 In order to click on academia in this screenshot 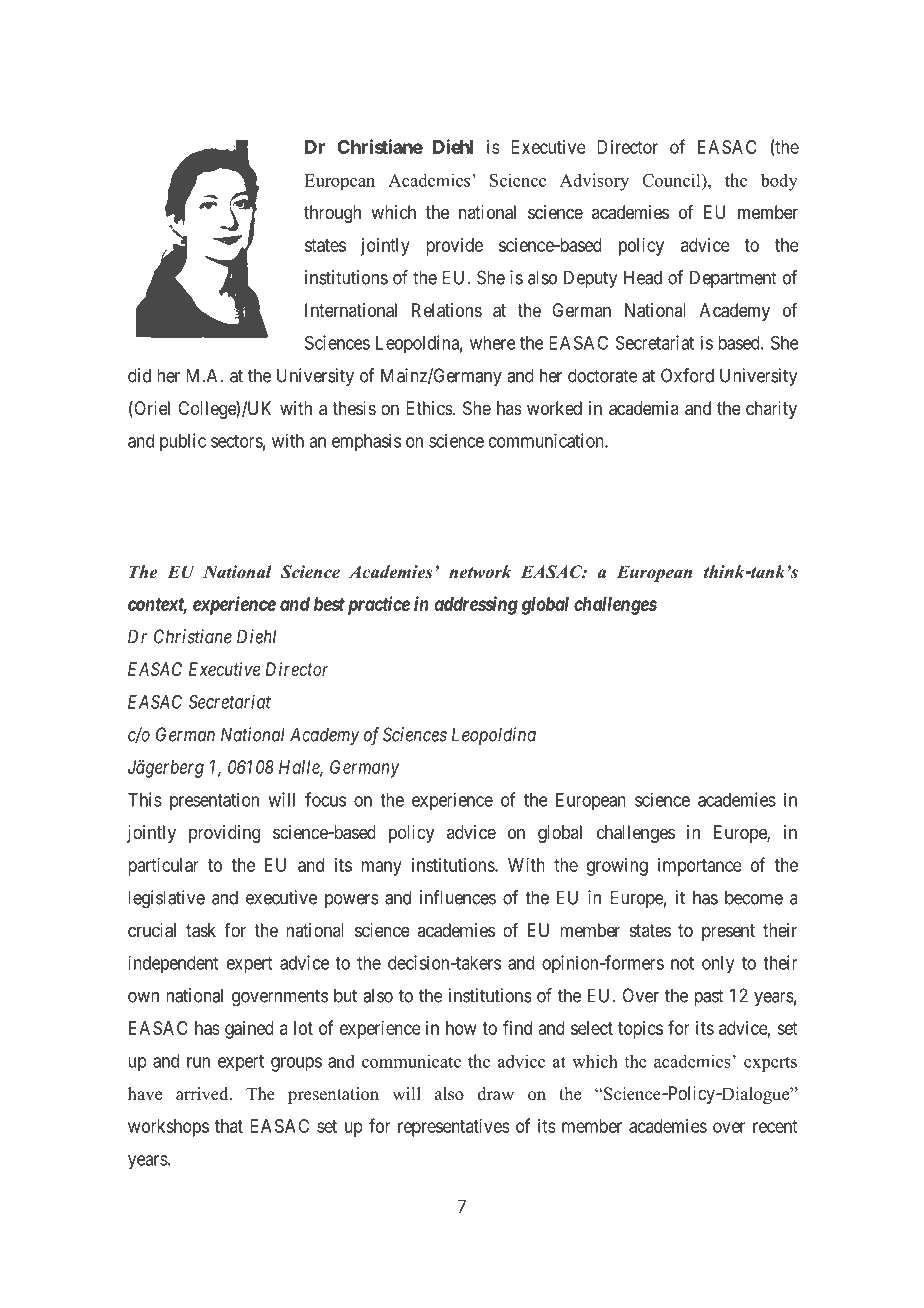, I will do `click(644, 408)`.
